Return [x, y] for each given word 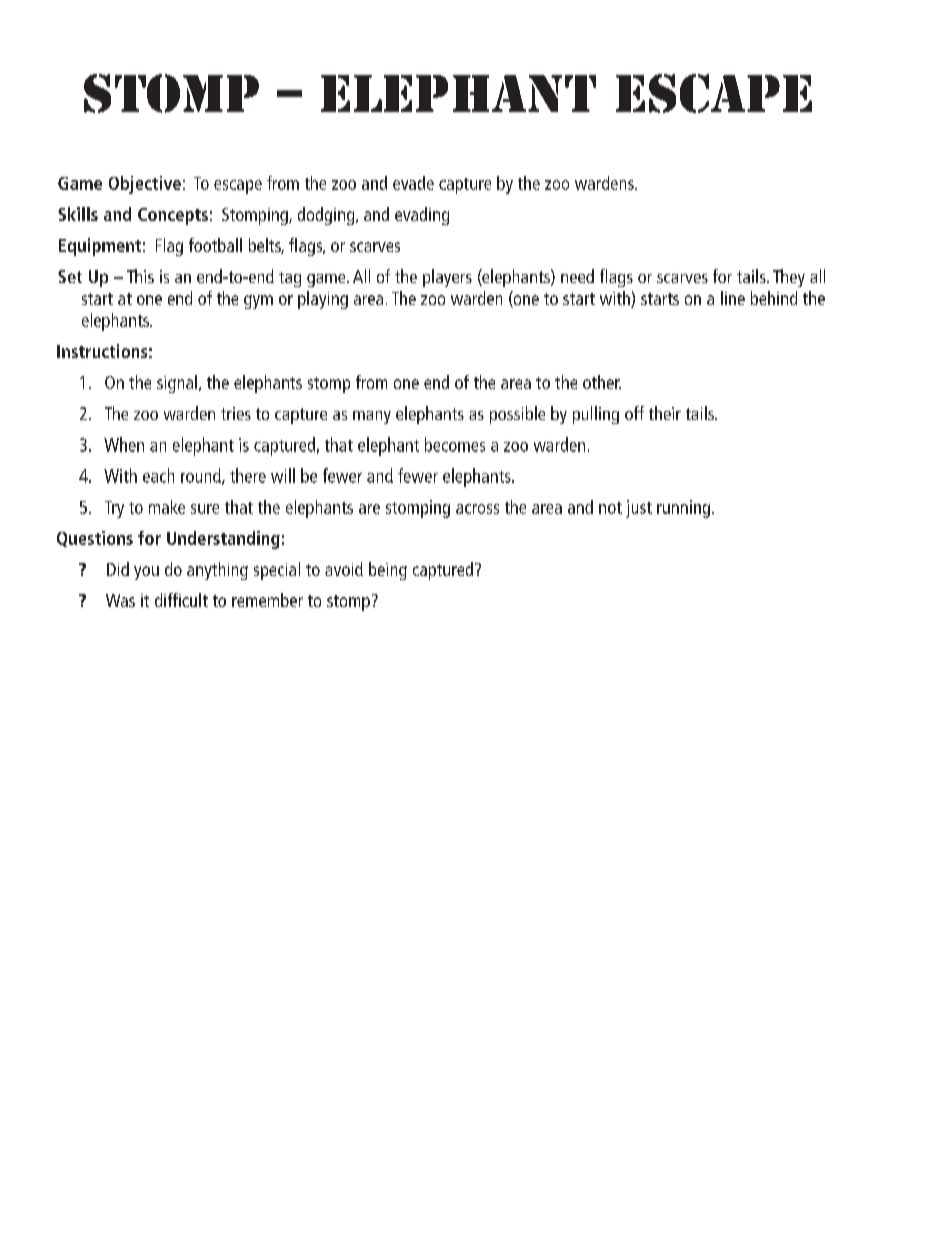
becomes [455, 444]
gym [258, 302]
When [124, 444]
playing [323, 300]
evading [422, 216]
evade [413, 183]
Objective [145, 185]
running [683, 509]
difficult [181, 600]
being [388, 571]
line [733, 298]
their [665, 413]
